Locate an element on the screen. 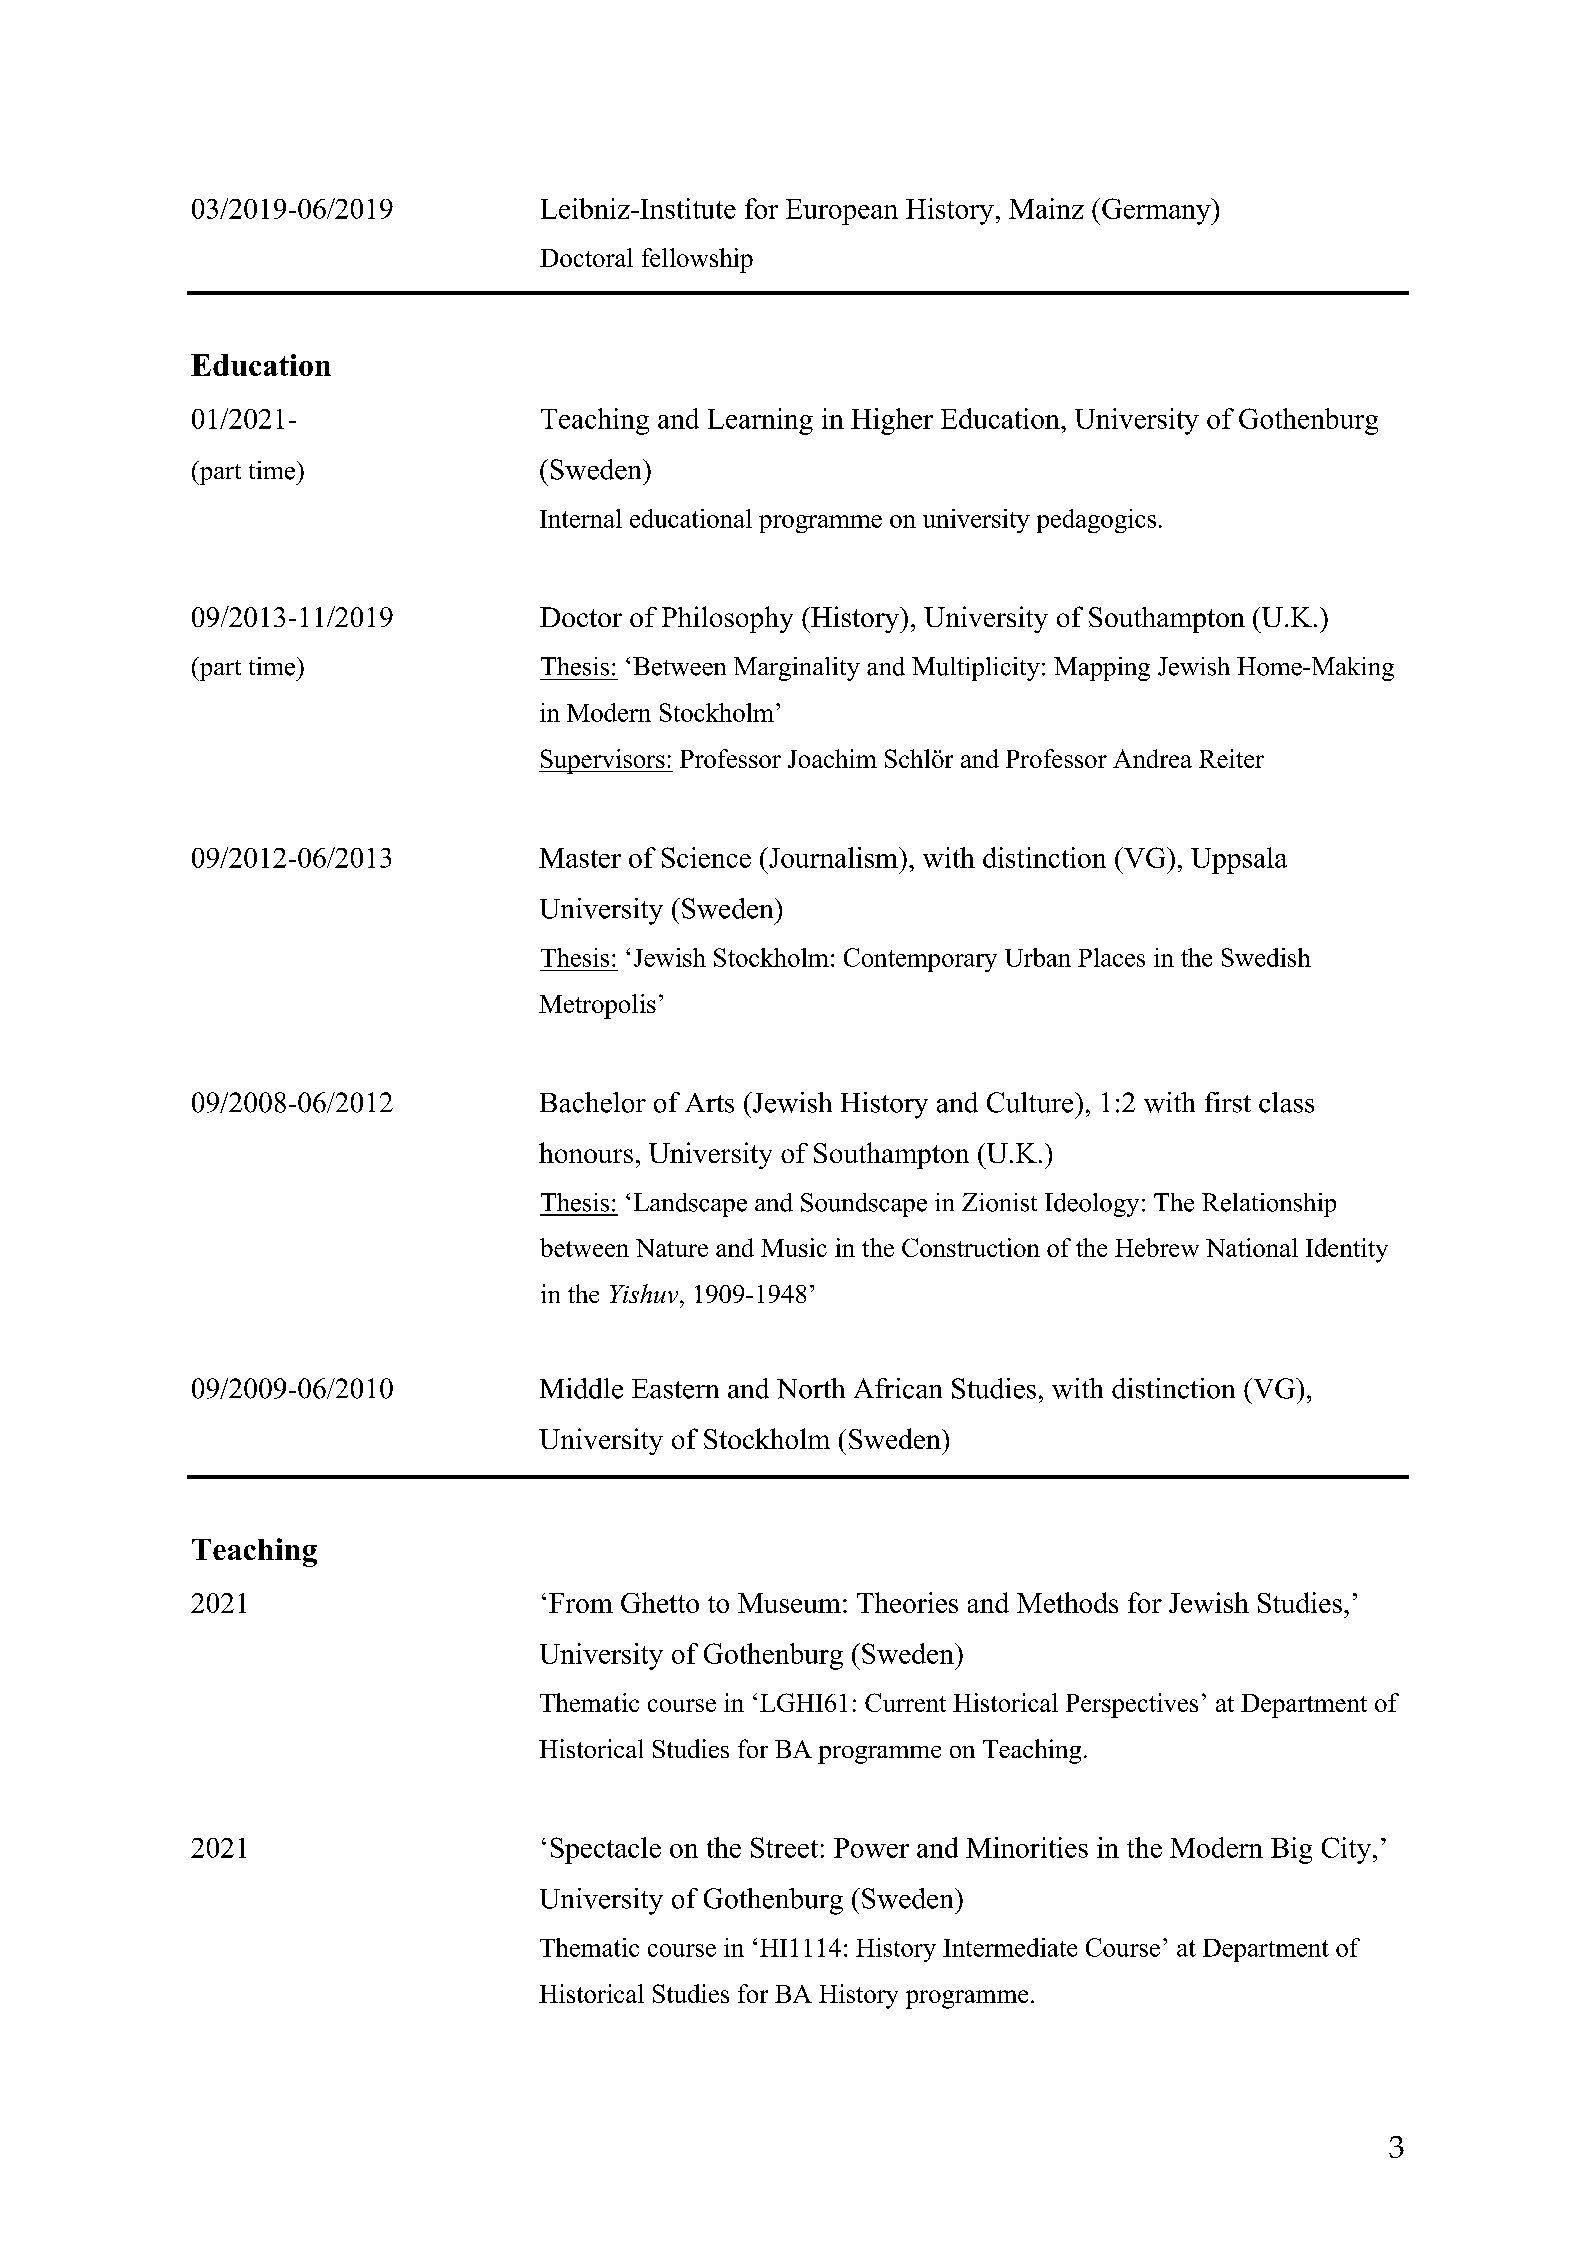 Image resolution: width=1594 pixels, height=2254 pixels. Spectacle is located at coordinates (606, 1850).
